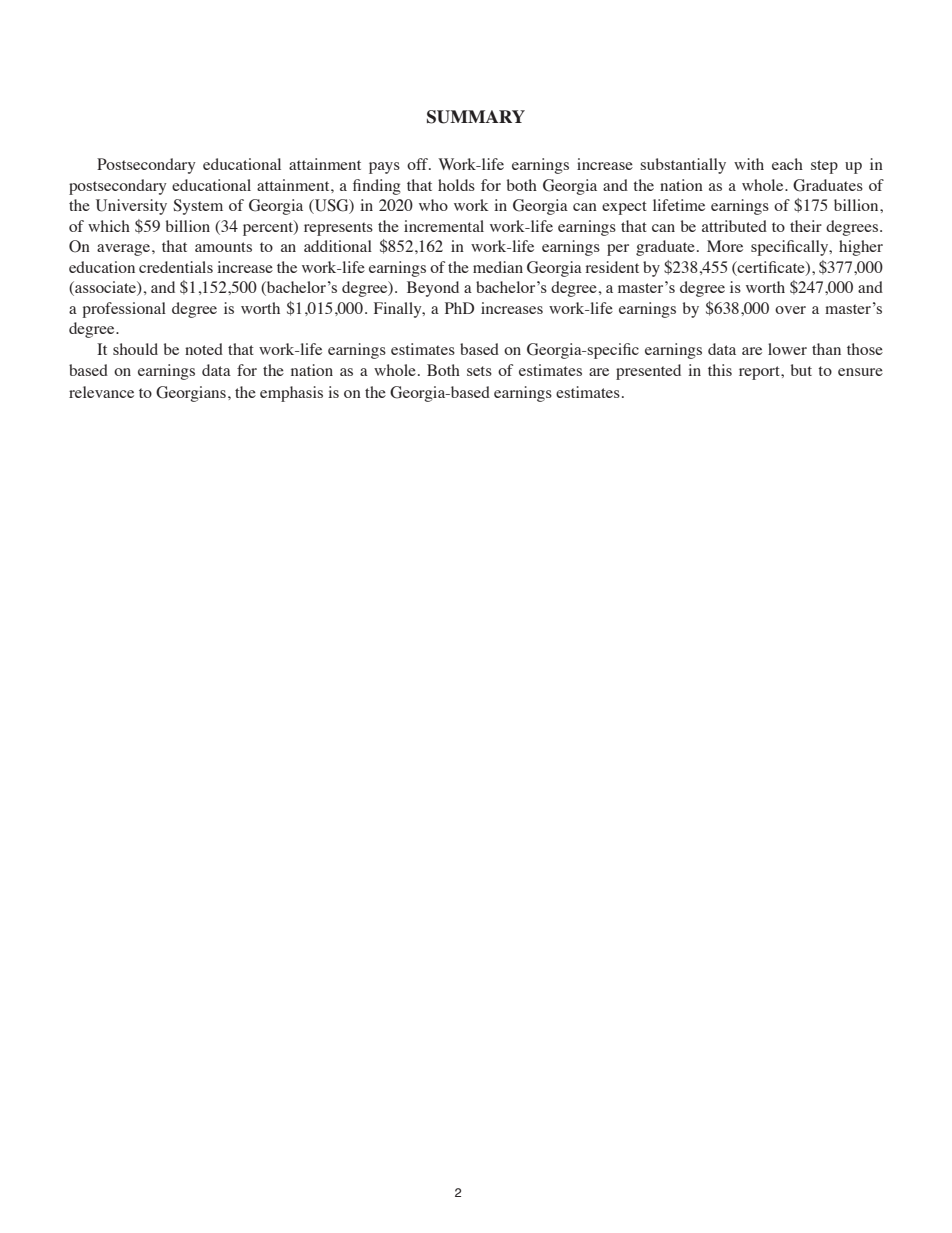 The image size is (952, 1233). I want to click on incremental, so click(444, 226).
